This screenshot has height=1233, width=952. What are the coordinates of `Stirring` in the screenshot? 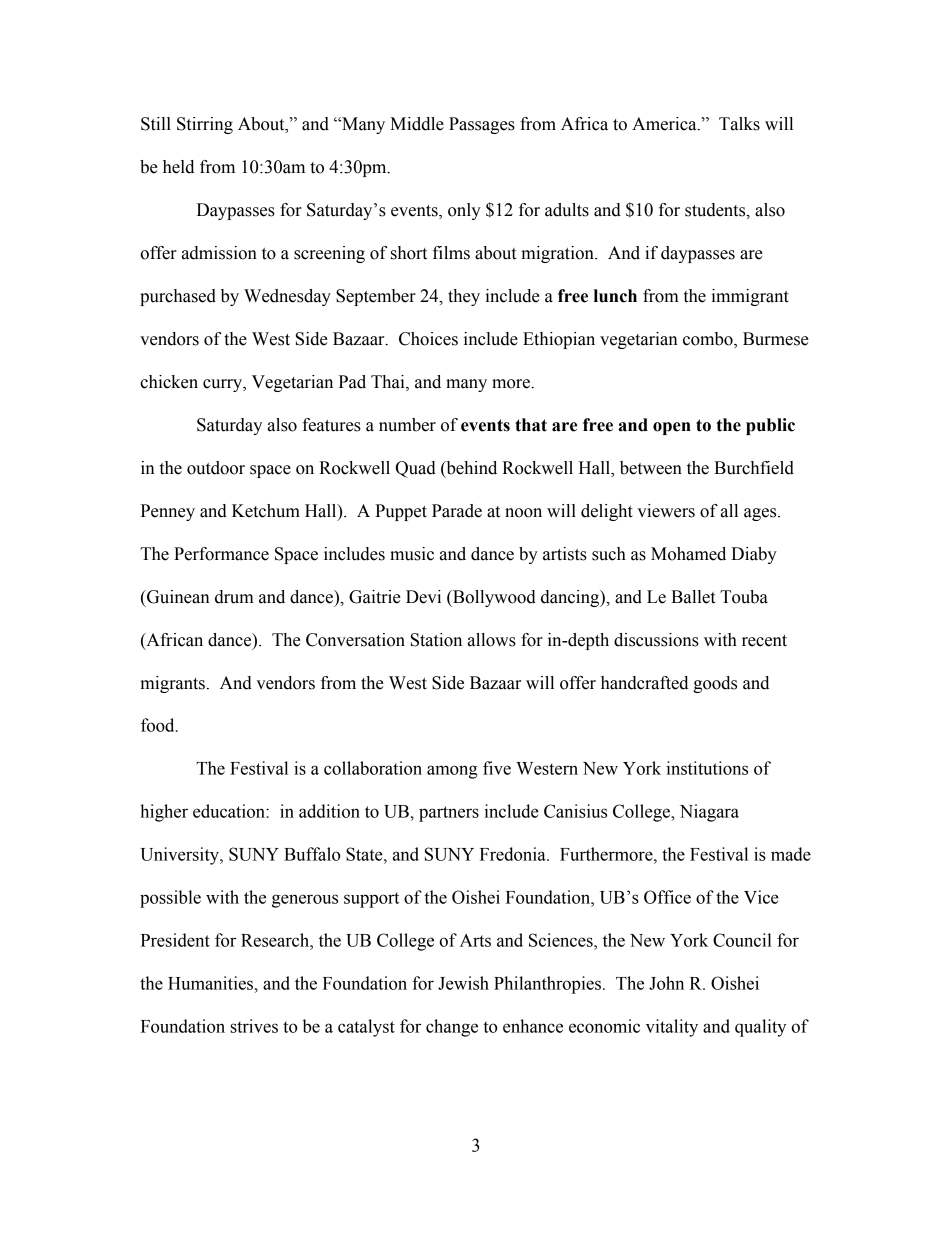 It's located at (205, 125).
